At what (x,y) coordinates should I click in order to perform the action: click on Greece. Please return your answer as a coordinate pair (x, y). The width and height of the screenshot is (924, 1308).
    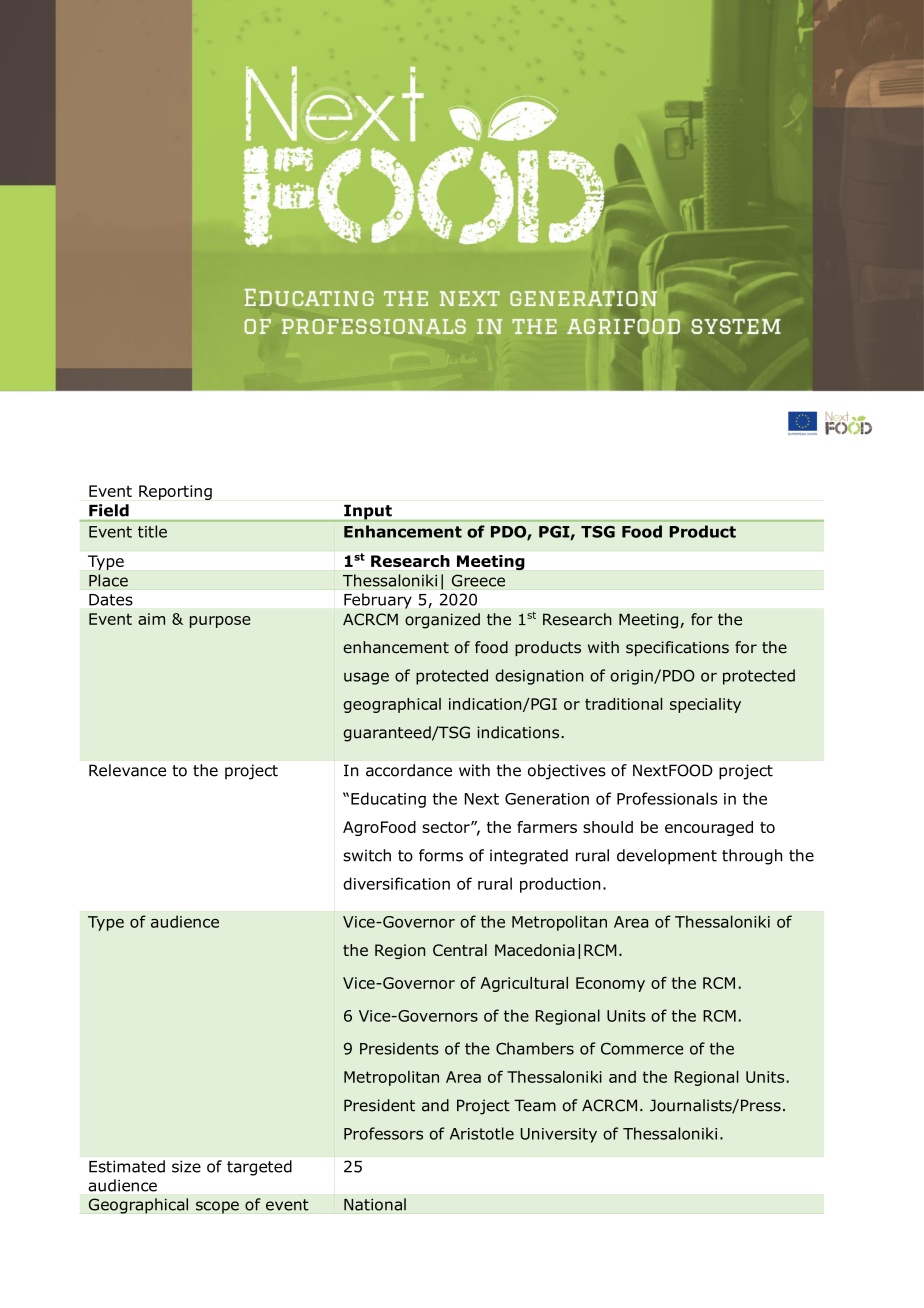
    Looking at the image, I should click on (478, 580).
